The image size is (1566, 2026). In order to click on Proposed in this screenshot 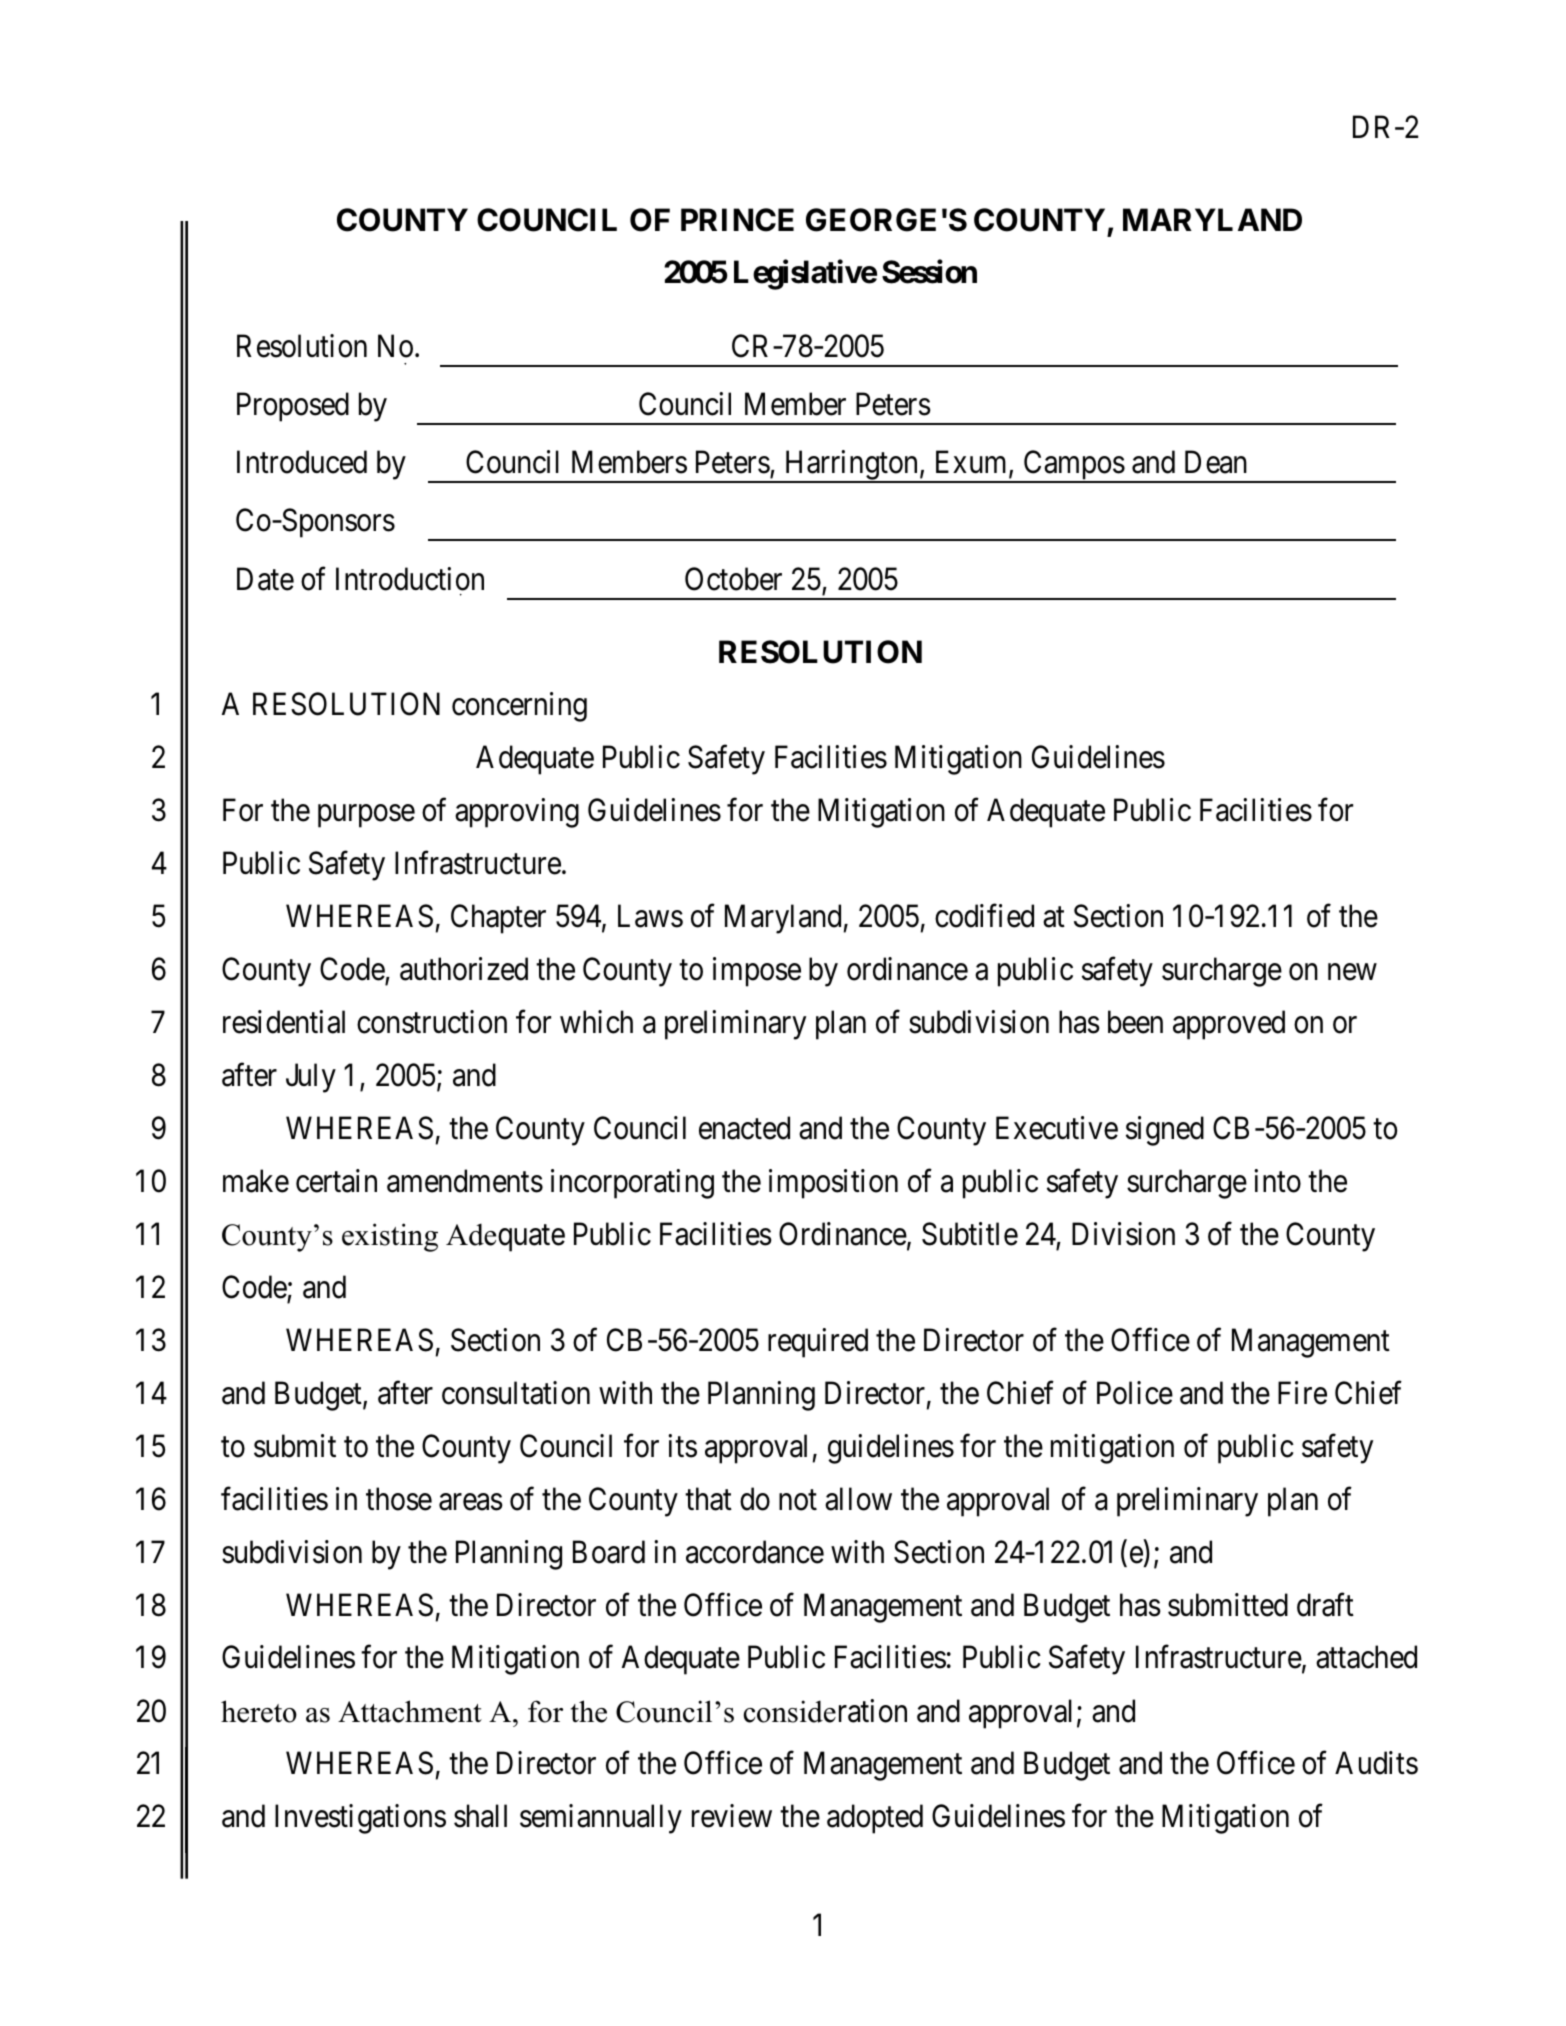, I will do `click(293, 407)`.
